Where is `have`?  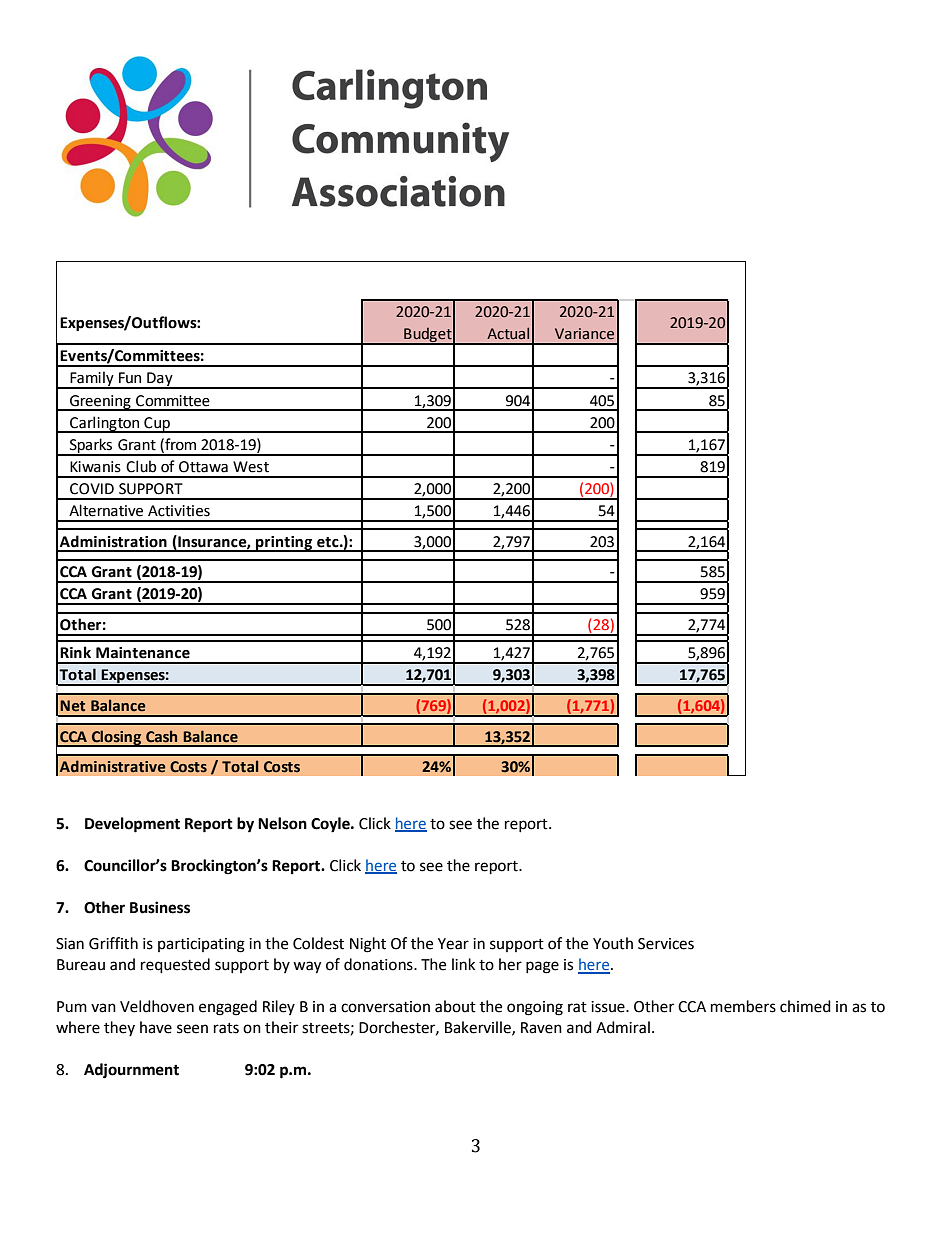
have is located at coordinates (156, 1027).
